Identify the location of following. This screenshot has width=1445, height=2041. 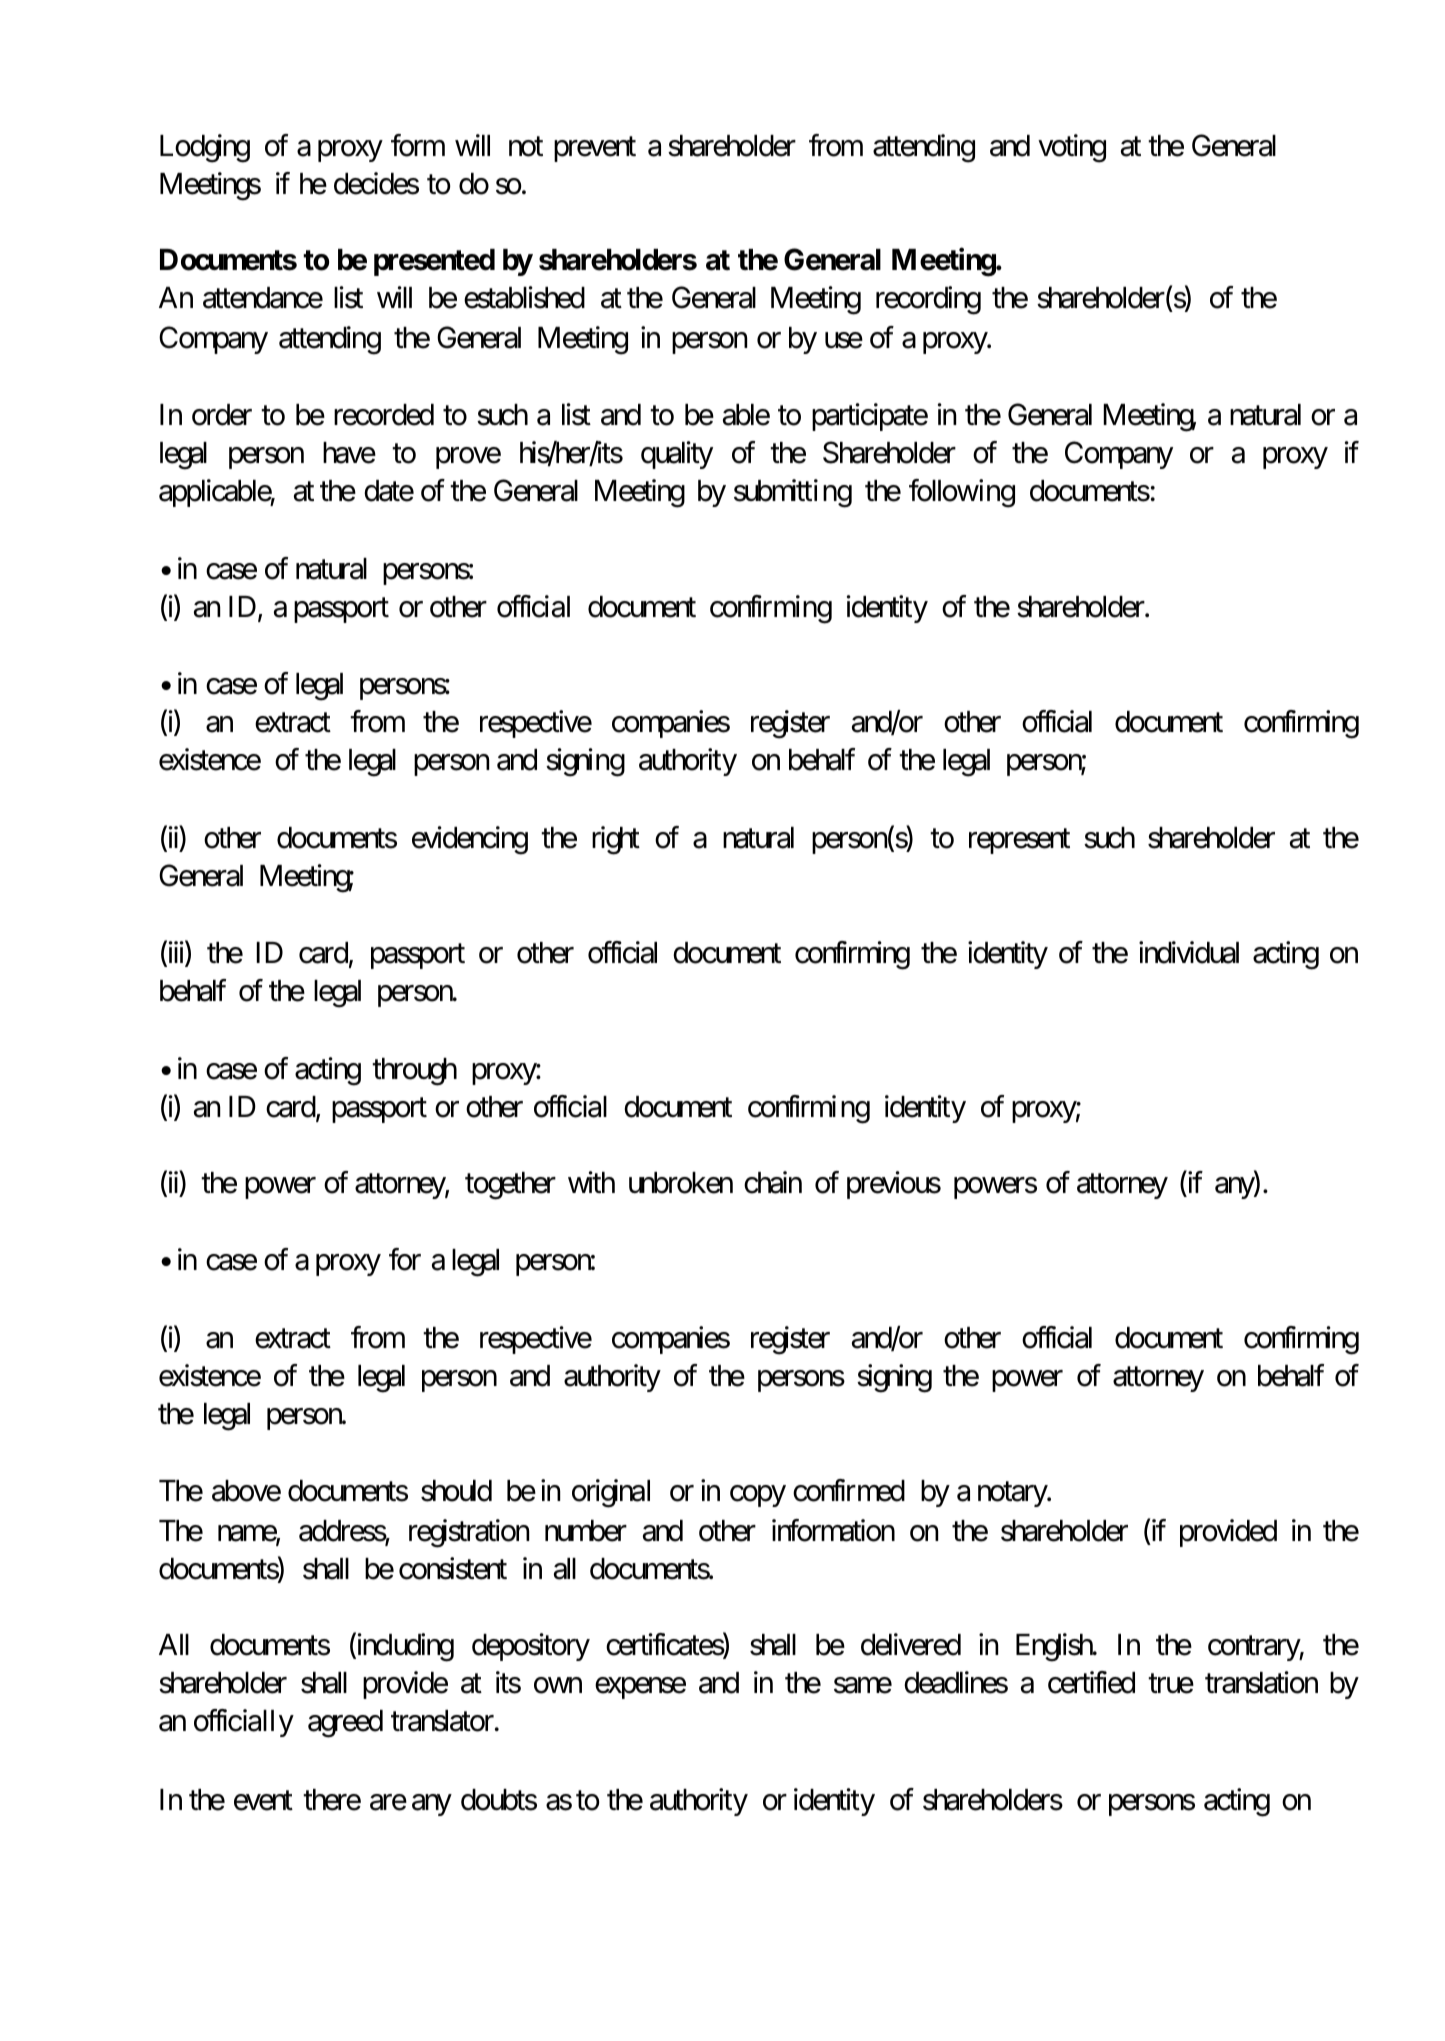
(962, 493).
